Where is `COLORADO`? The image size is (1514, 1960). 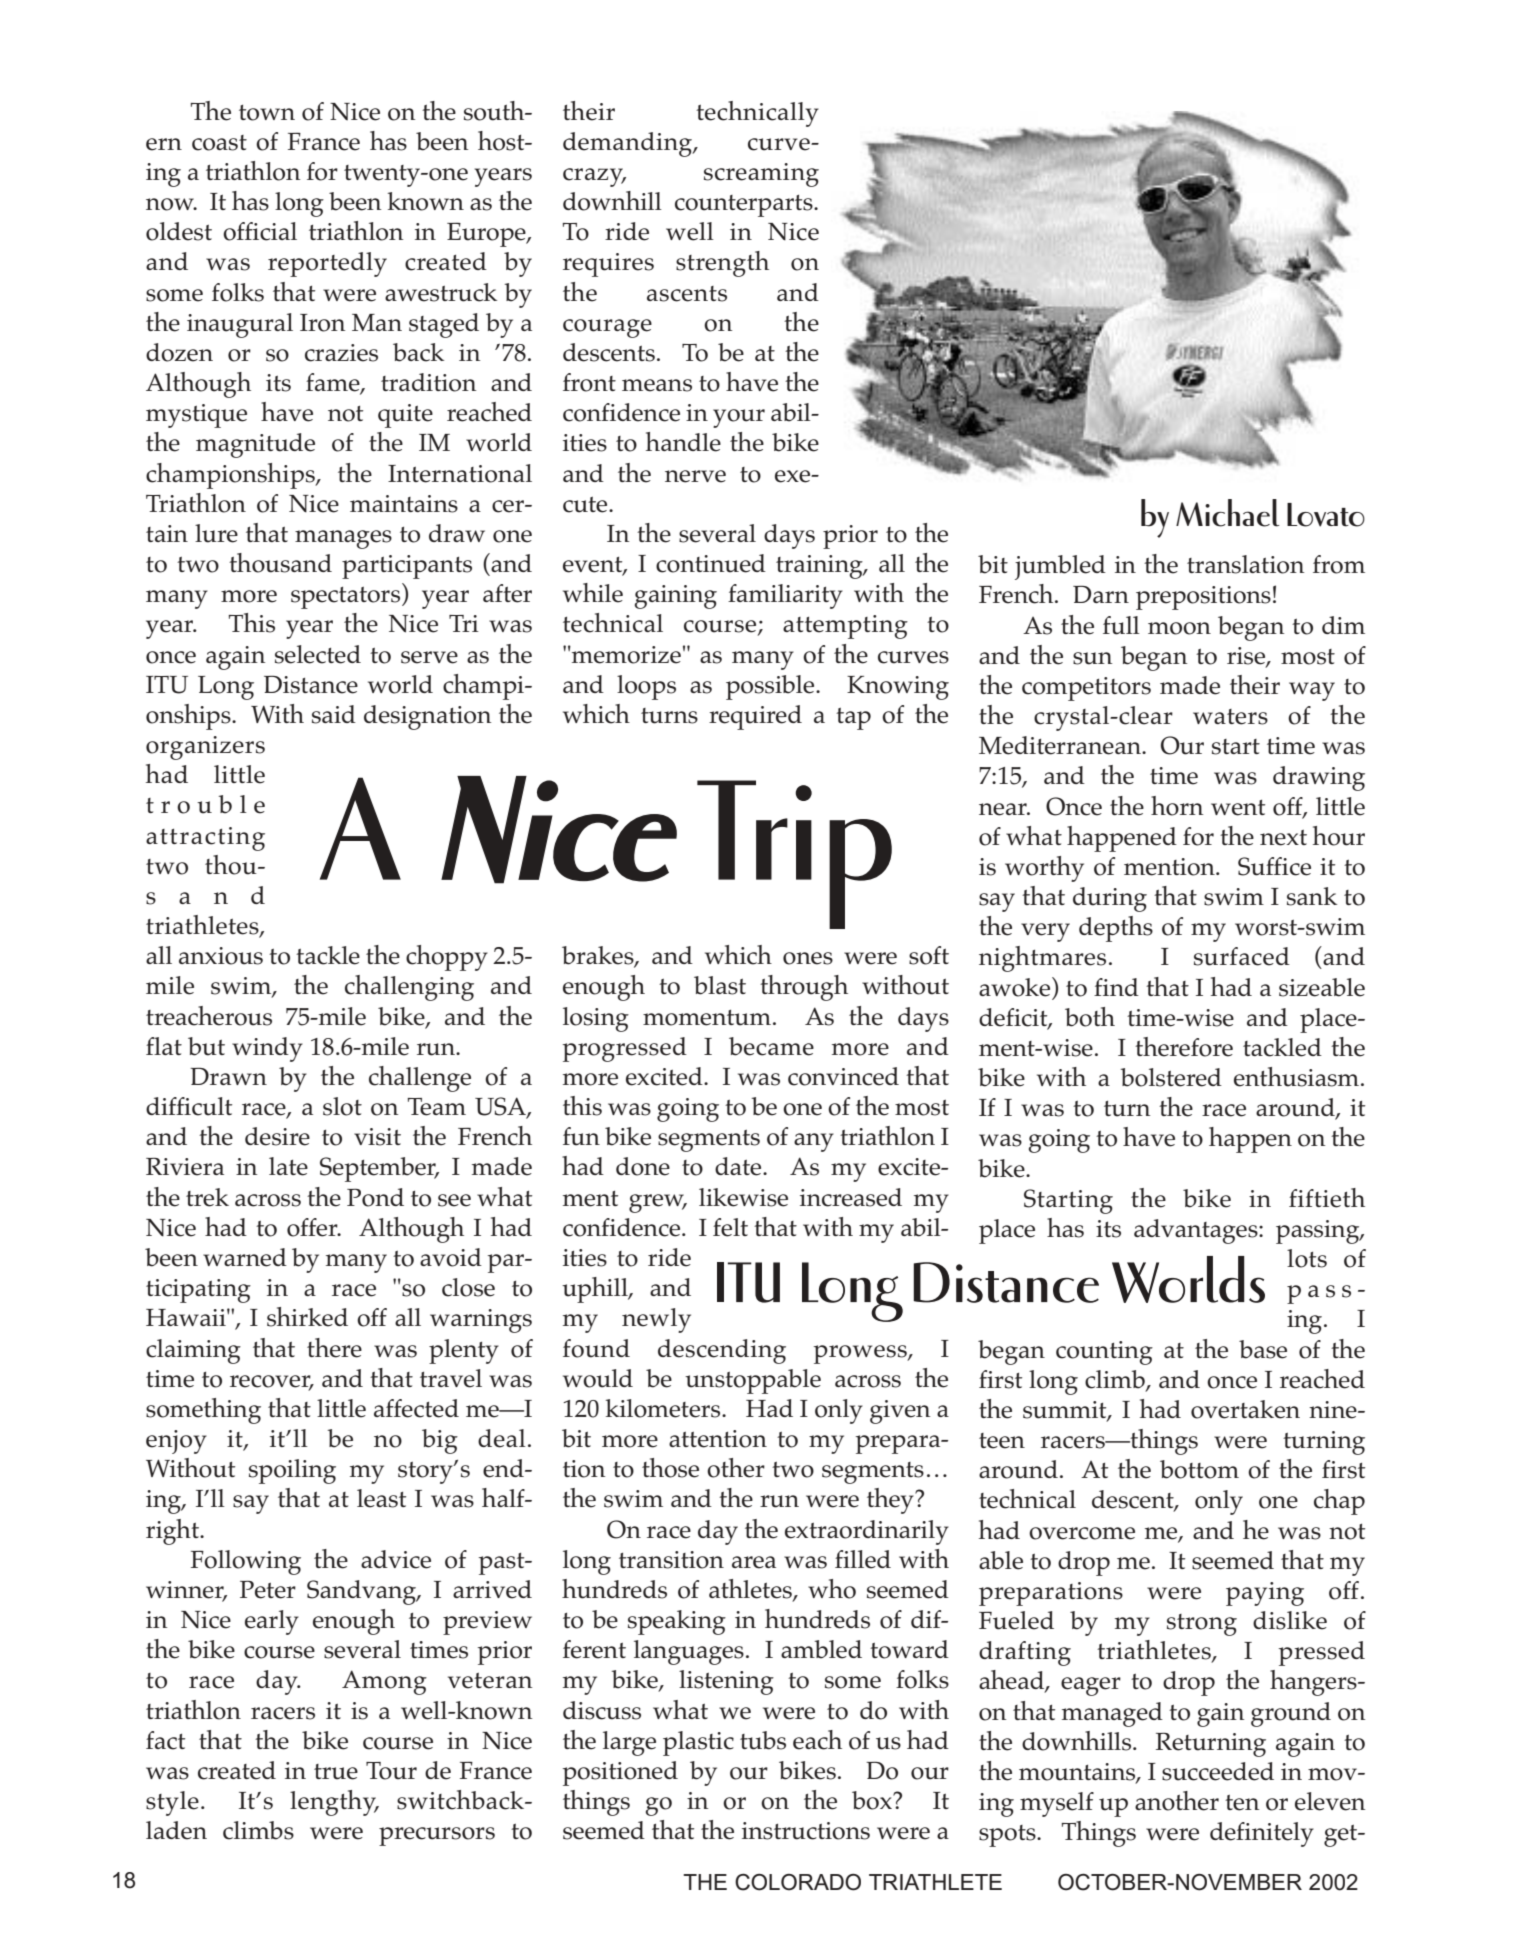
COLORADO is located at coordinates (798, 1882).
